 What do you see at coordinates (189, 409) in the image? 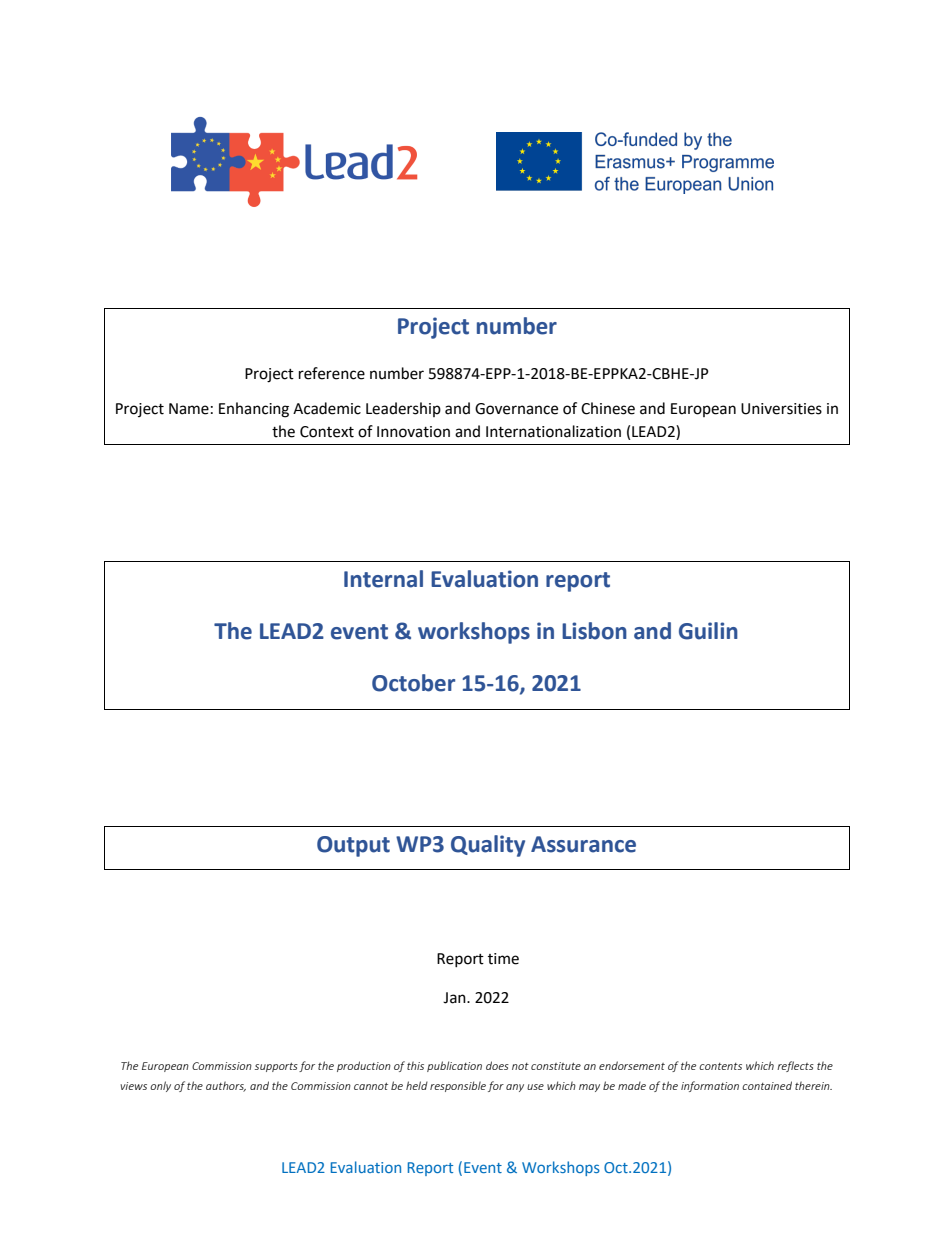
I see `Name` at bounding box center [189, 409].
